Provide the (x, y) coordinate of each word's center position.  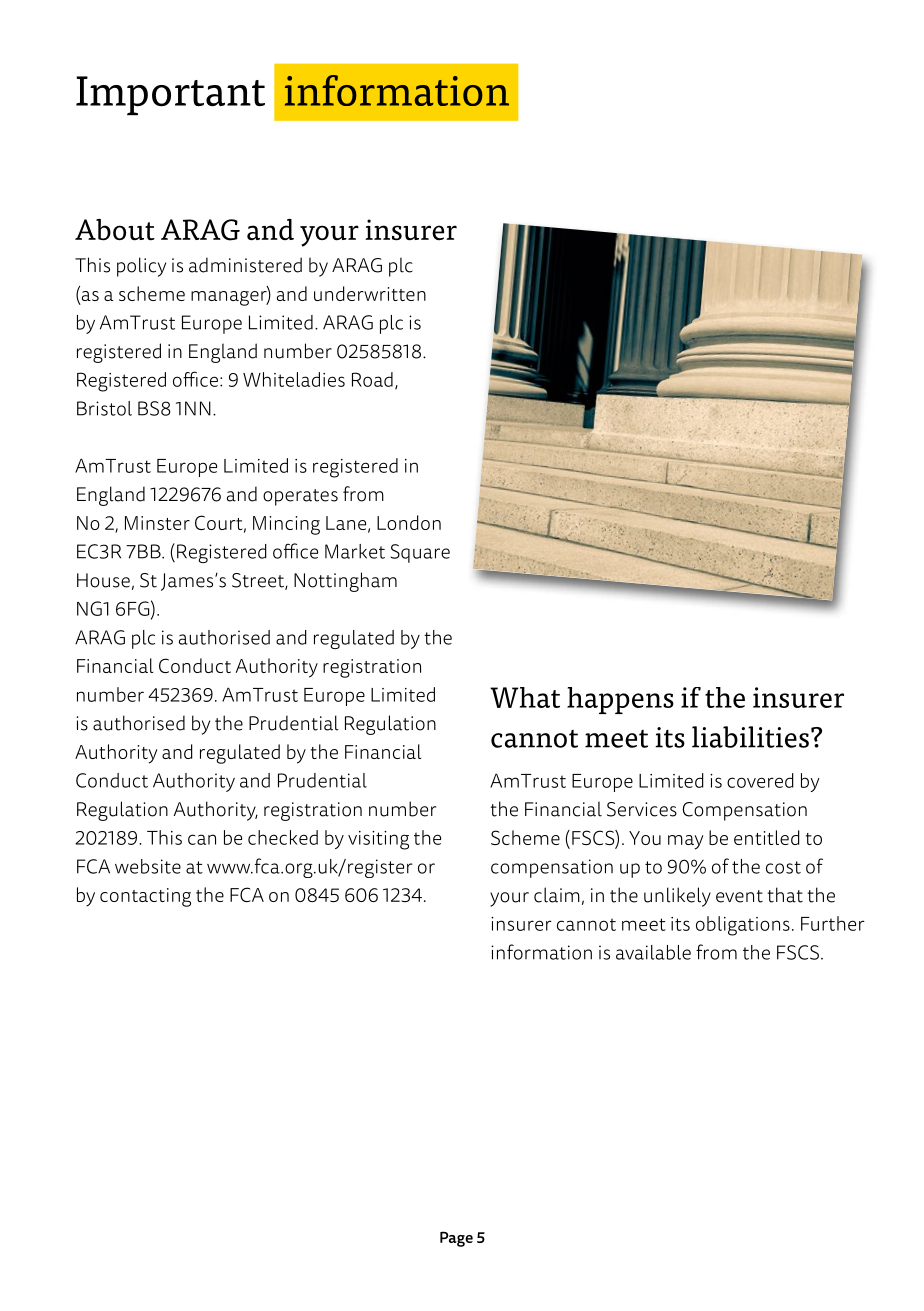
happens (620, 700)
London (409, 522)
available (653, 952)
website (148, 866)
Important (170, 95)
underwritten (370, 293)
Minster (157, 523)
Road (372, 379)
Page (456, 1239)
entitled (767, 837)
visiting (378, 840)
